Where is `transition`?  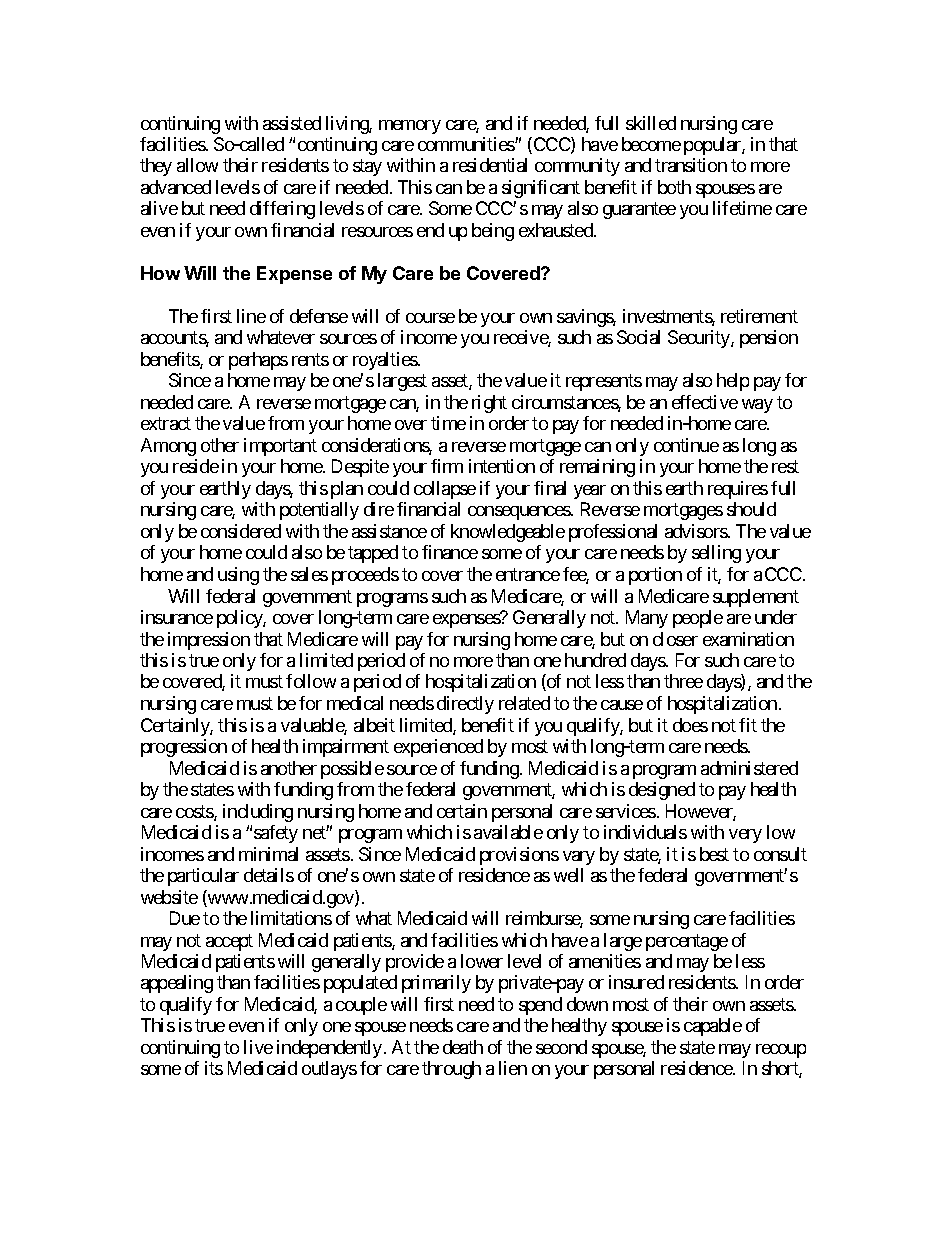
transition is located at coordinates (691, 165).
